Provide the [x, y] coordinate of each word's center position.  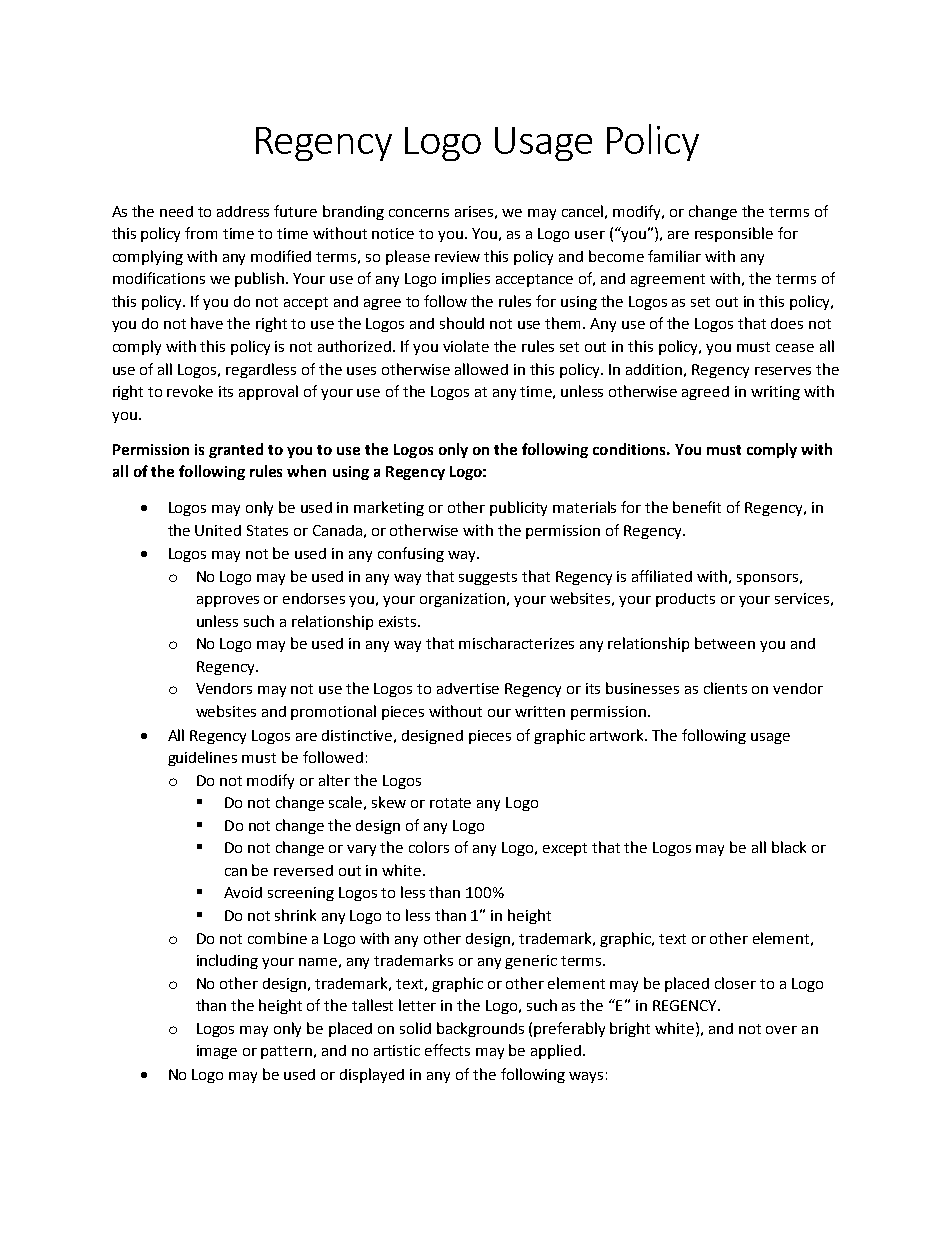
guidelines [202, 758]
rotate [450, 803]
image [217, 1052]
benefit [697, 507]
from [201, 233]
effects [447, 1050]
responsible [734, 234]
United [218, 530]
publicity [518, 508]
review [457, 256]
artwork [618, 735]
